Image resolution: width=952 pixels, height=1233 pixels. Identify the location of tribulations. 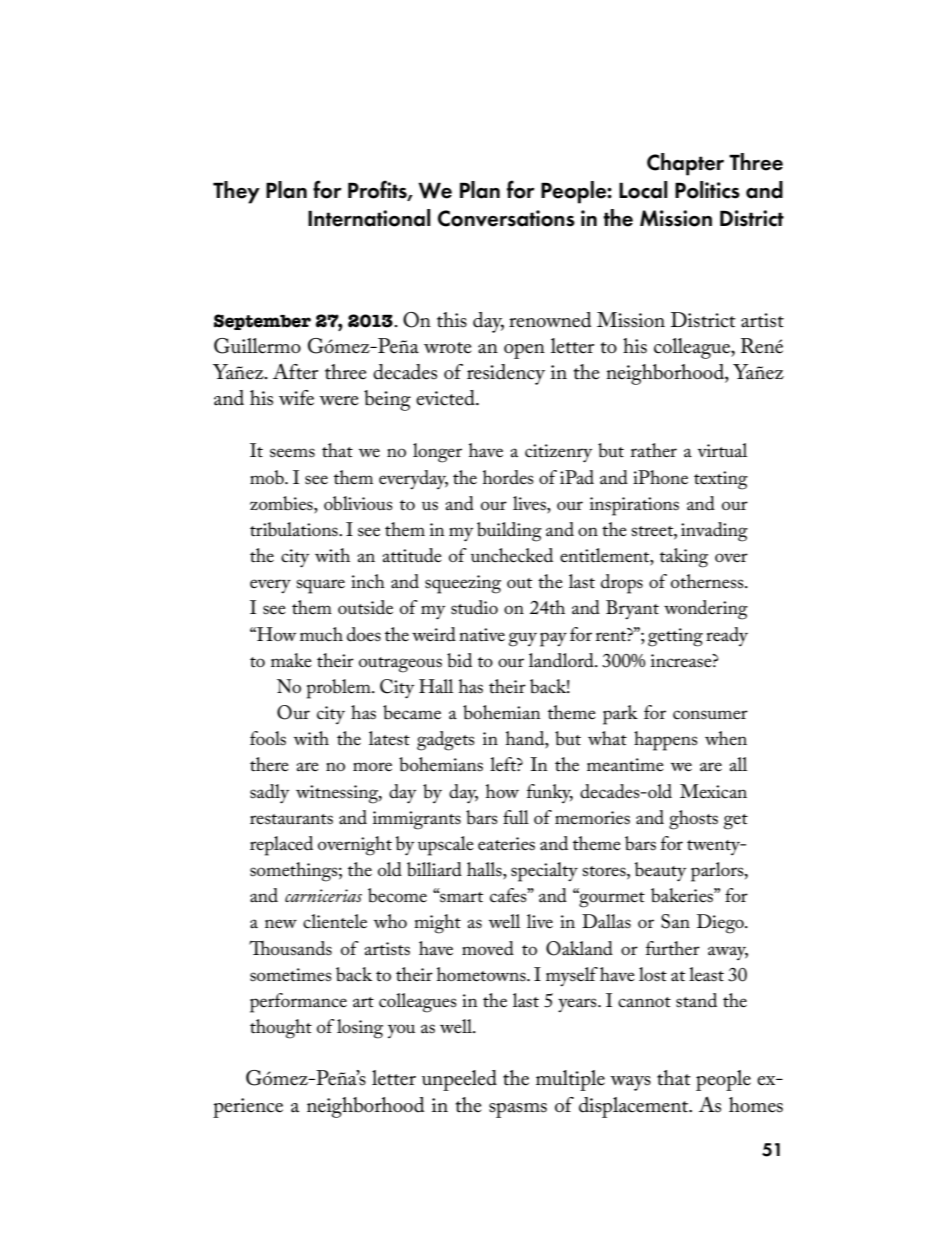
(295, 529).
